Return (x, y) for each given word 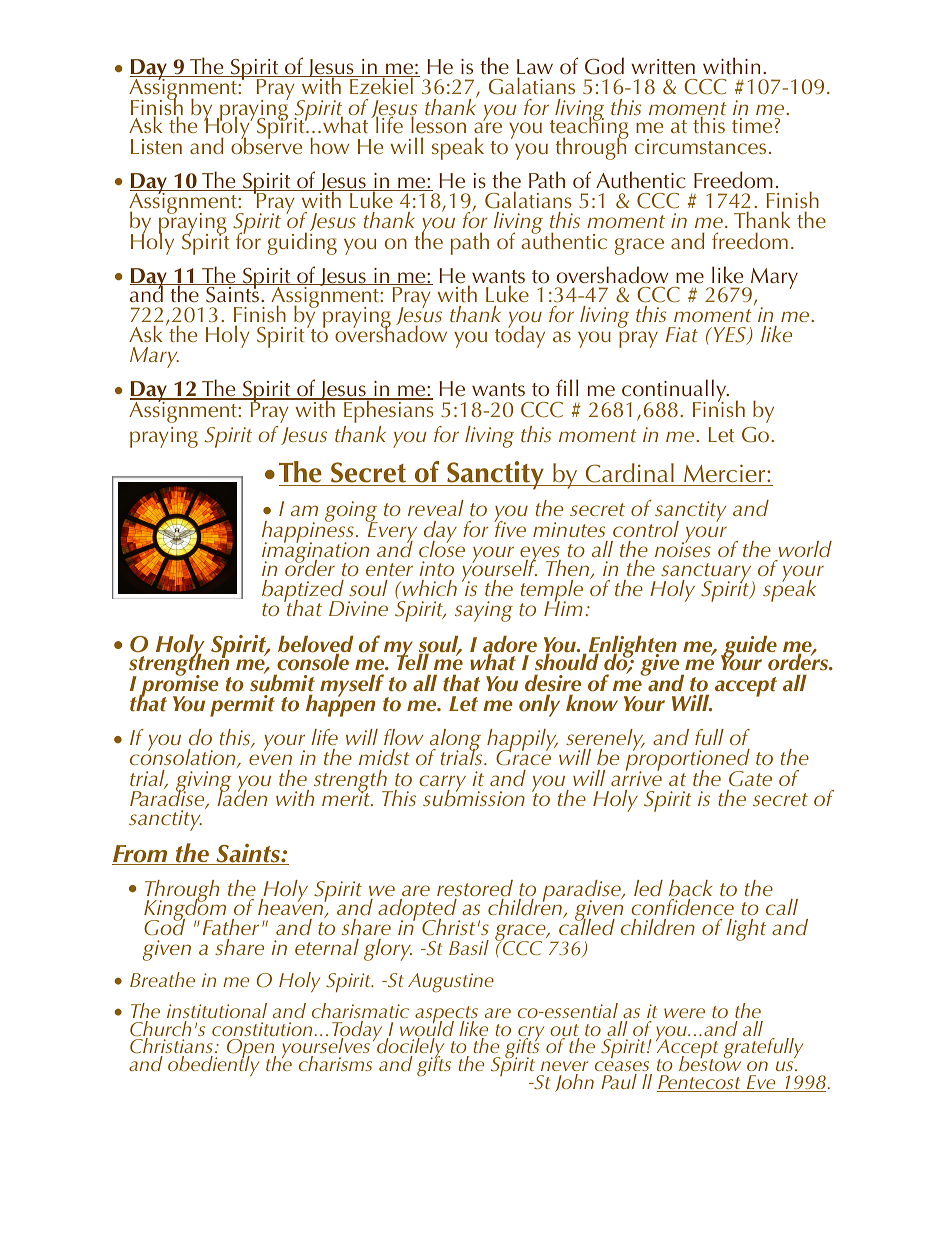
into (437, 568)
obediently (213, 1065)
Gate (750, 778)
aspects (446, 1016)
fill (567, 387)
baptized (303, 592)
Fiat (682, 334)
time (752, 125)
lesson (438, 124)
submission (474, 797)
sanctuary (707, 573)
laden (242, 797)
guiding (302, 242)
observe (266, 144)
